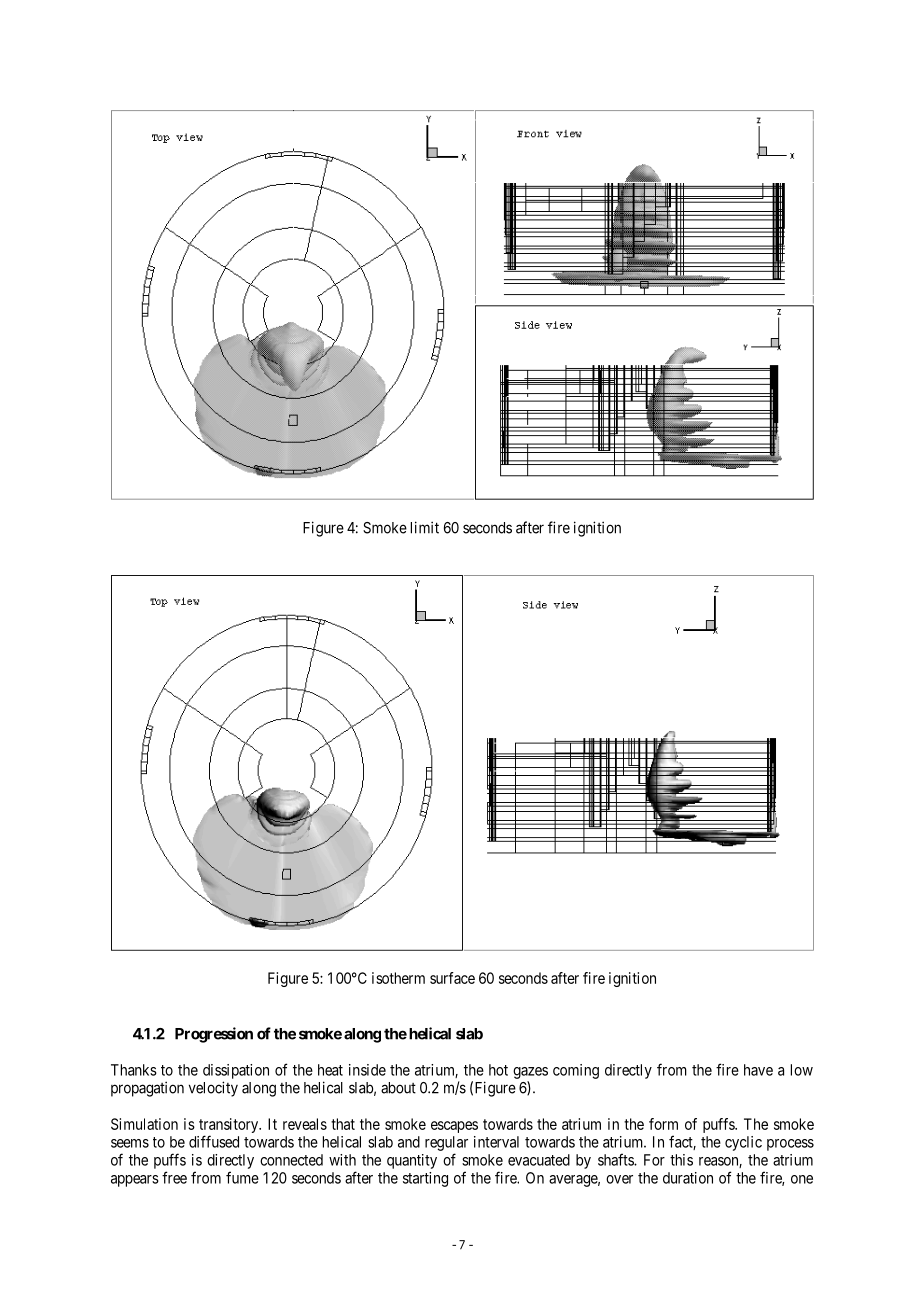  I want to click on limit, so click(425, 527).
